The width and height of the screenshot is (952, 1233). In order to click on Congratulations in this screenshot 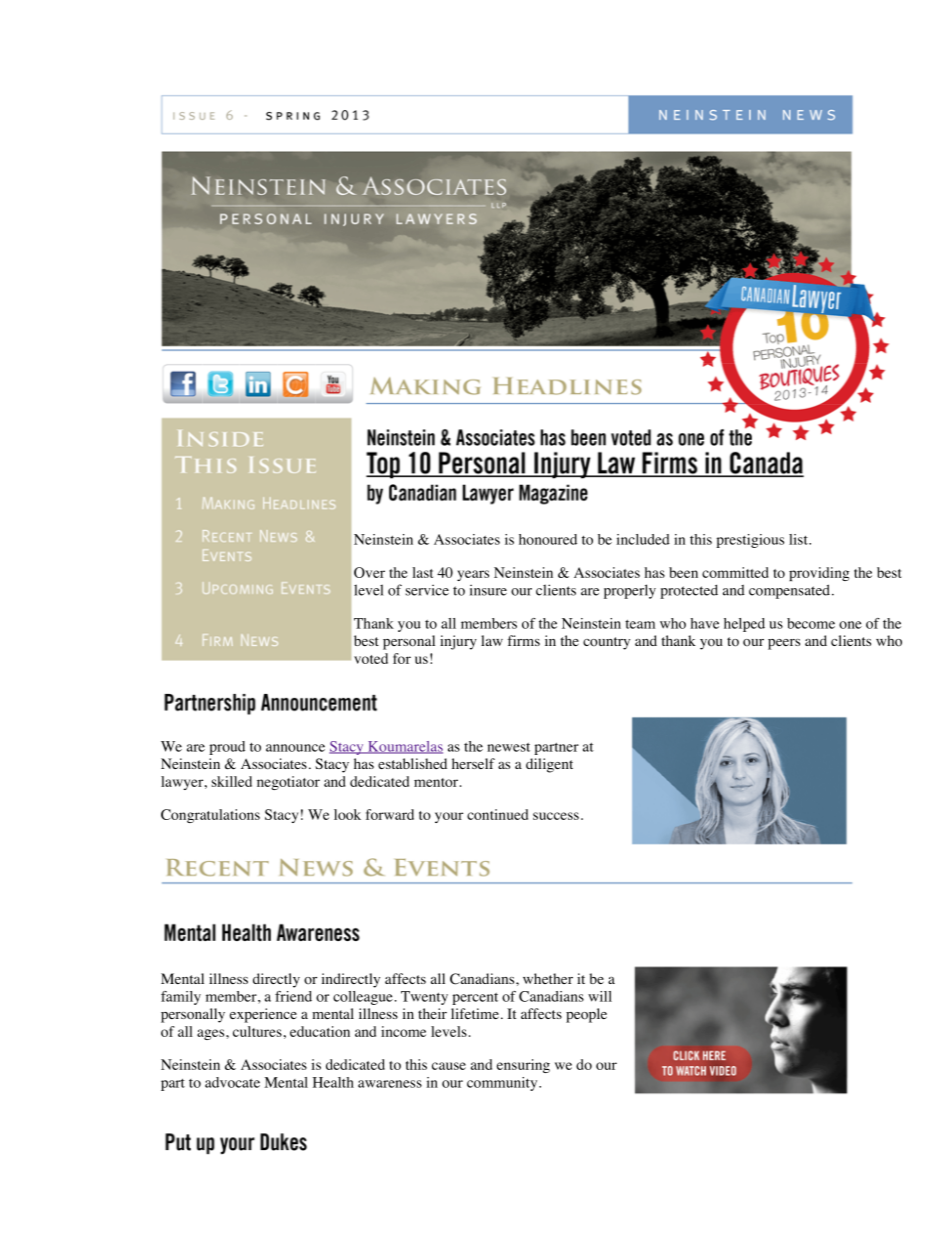, I will do `click(210, 816)`.
